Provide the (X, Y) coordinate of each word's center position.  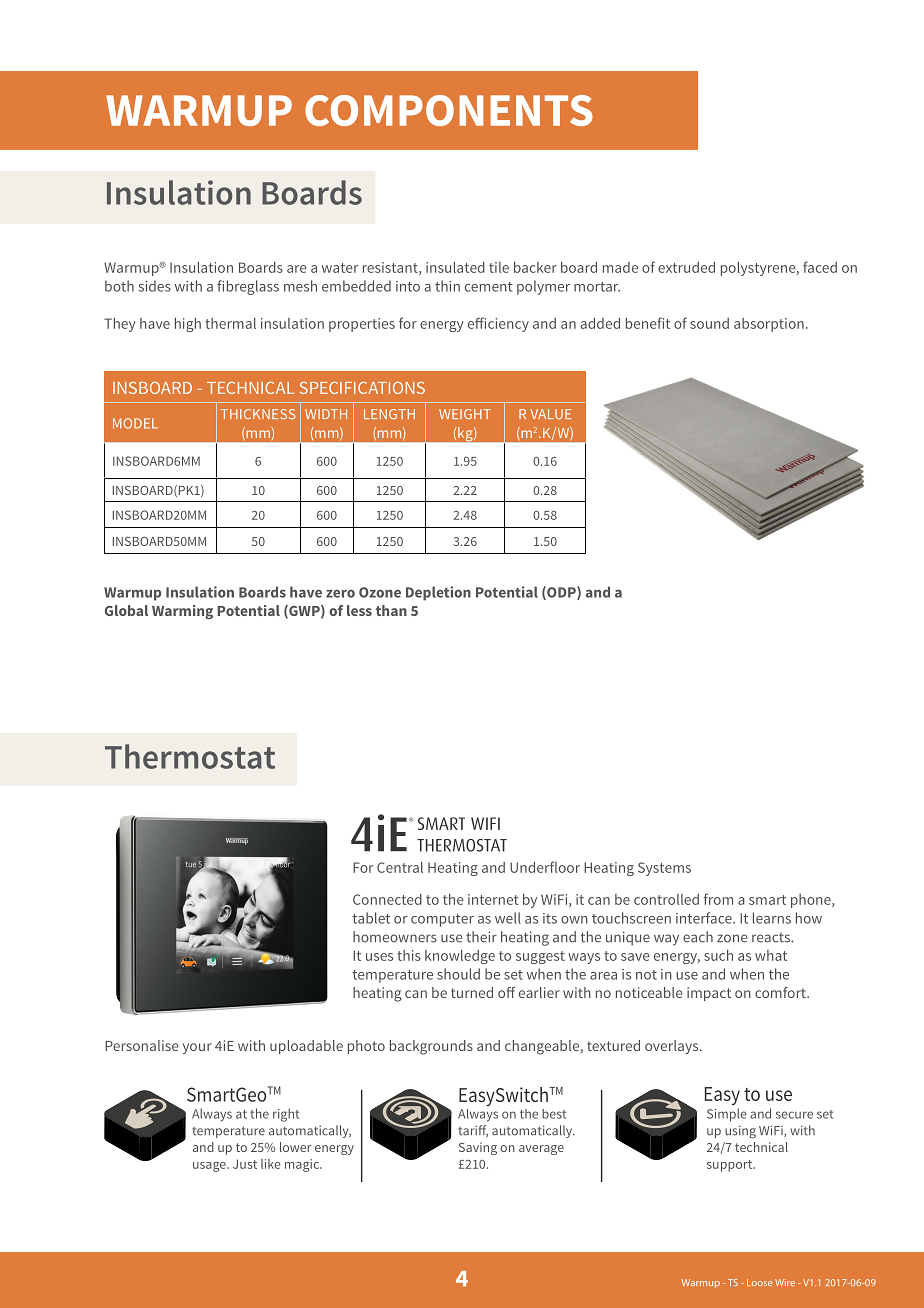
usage (210, 1167)
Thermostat (190, 756)
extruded (686, 267)
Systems (664, 869)
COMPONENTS (449, 110)
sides (154, 286)
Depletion (438, 593)
